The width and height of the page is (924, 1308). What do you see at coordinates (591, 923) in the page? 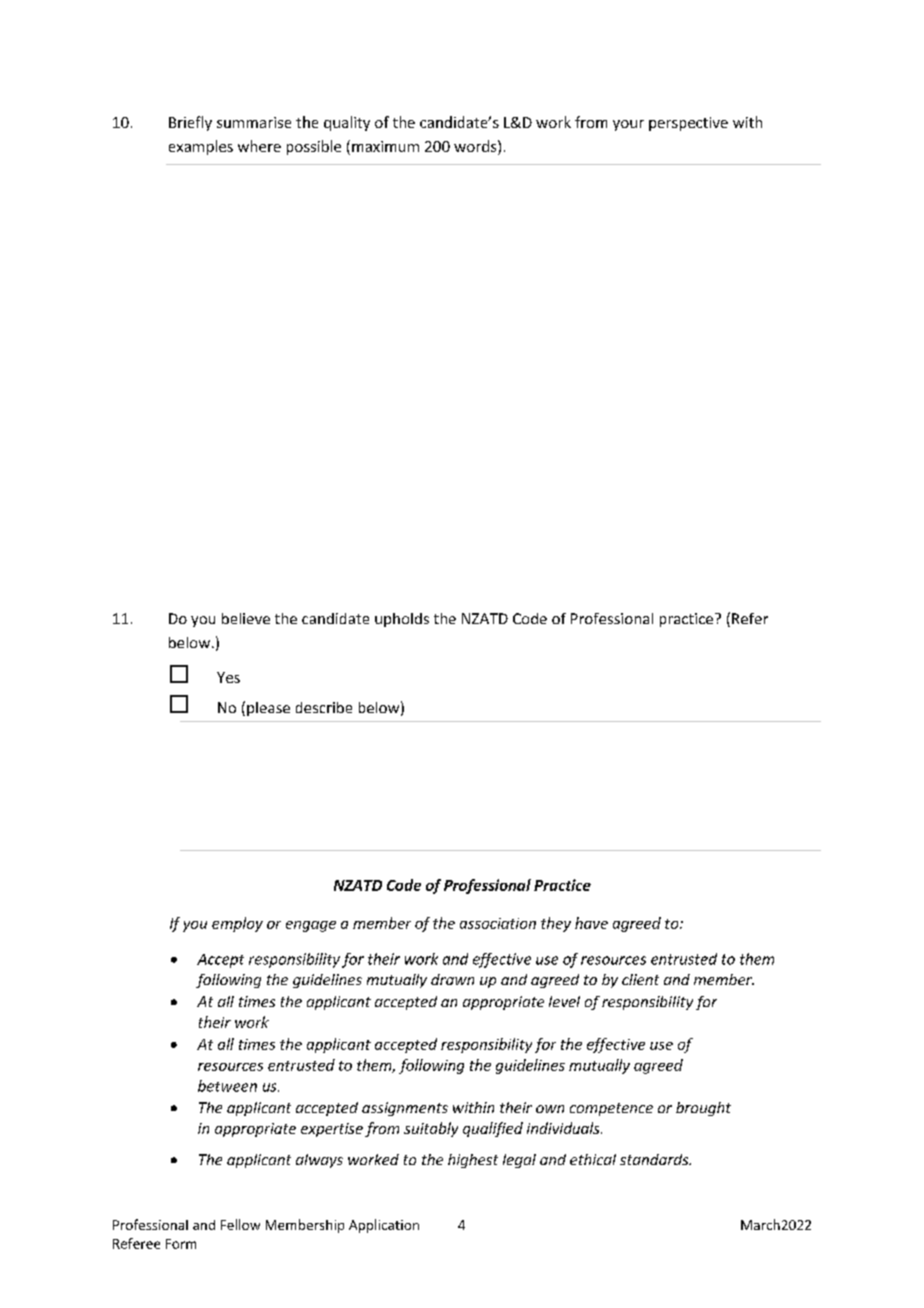
I see `have` at bounding box center [591, 923].
